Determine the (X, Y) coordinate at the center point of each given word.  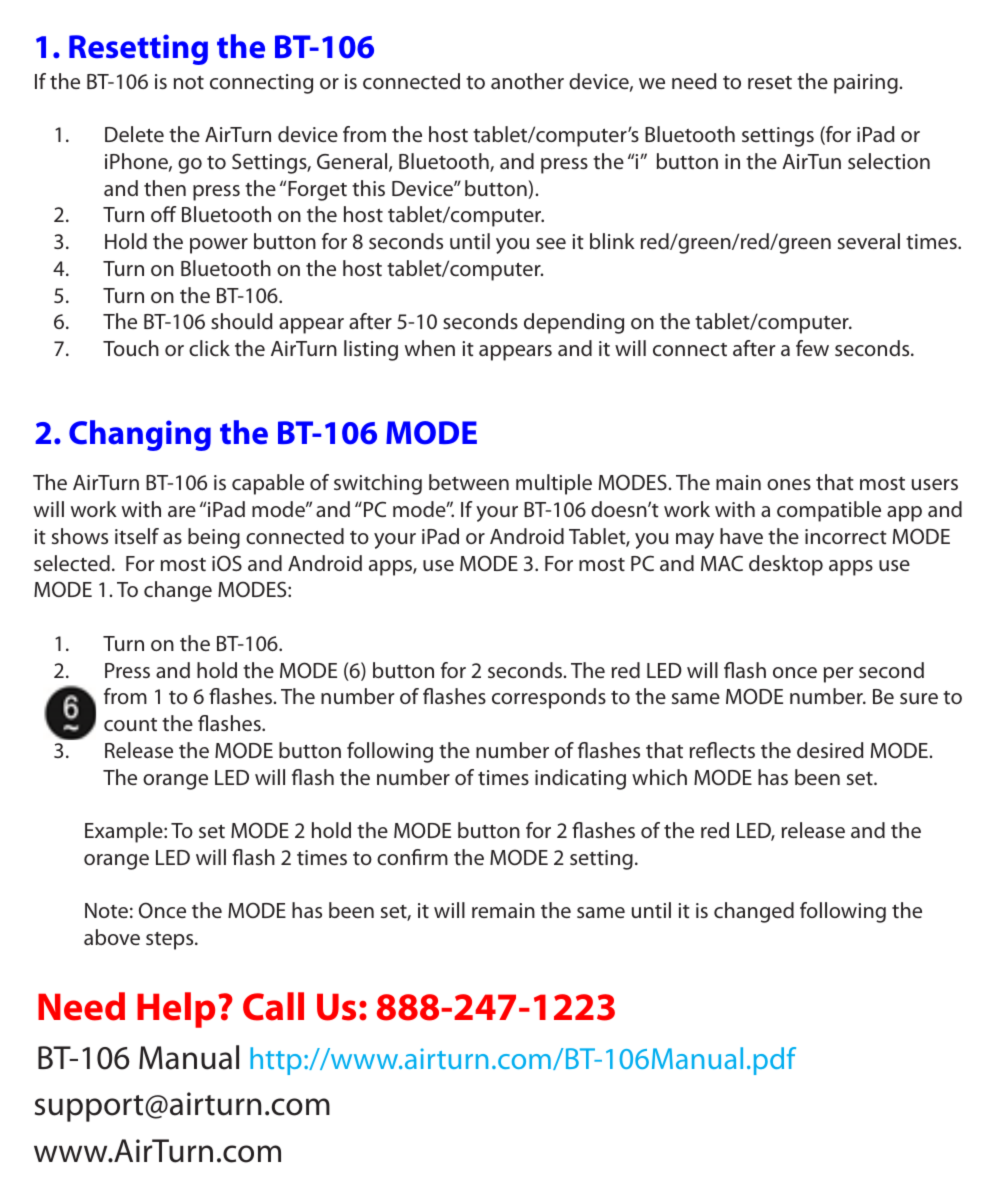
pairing (866, 84)
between (469, 482)
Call (273, 1006)
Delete (134, 134)
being (214, 538)
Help (176, 1010)
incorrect (846, 536)
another (527, 81)
